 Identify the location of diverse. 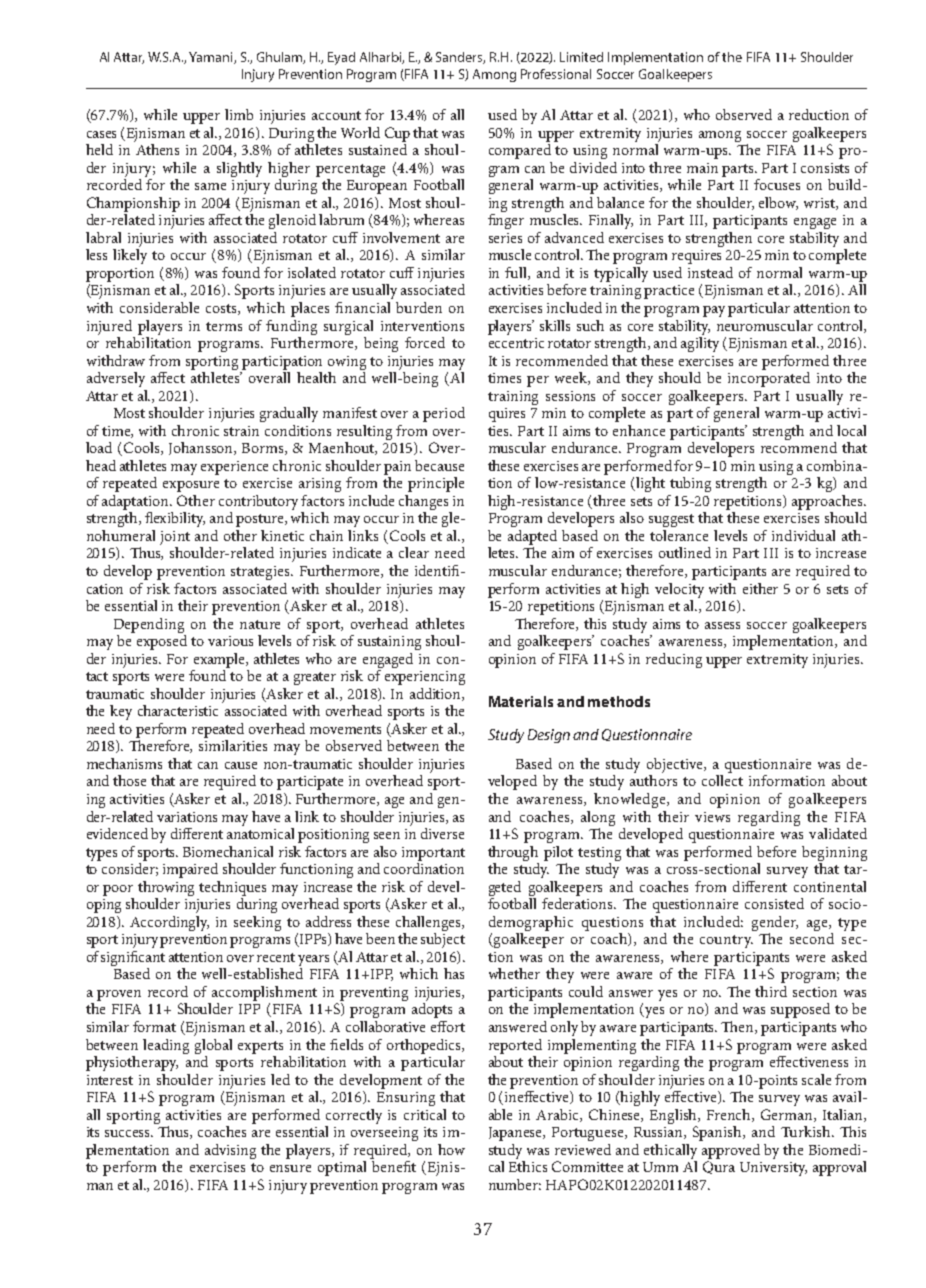
(442, 833).
